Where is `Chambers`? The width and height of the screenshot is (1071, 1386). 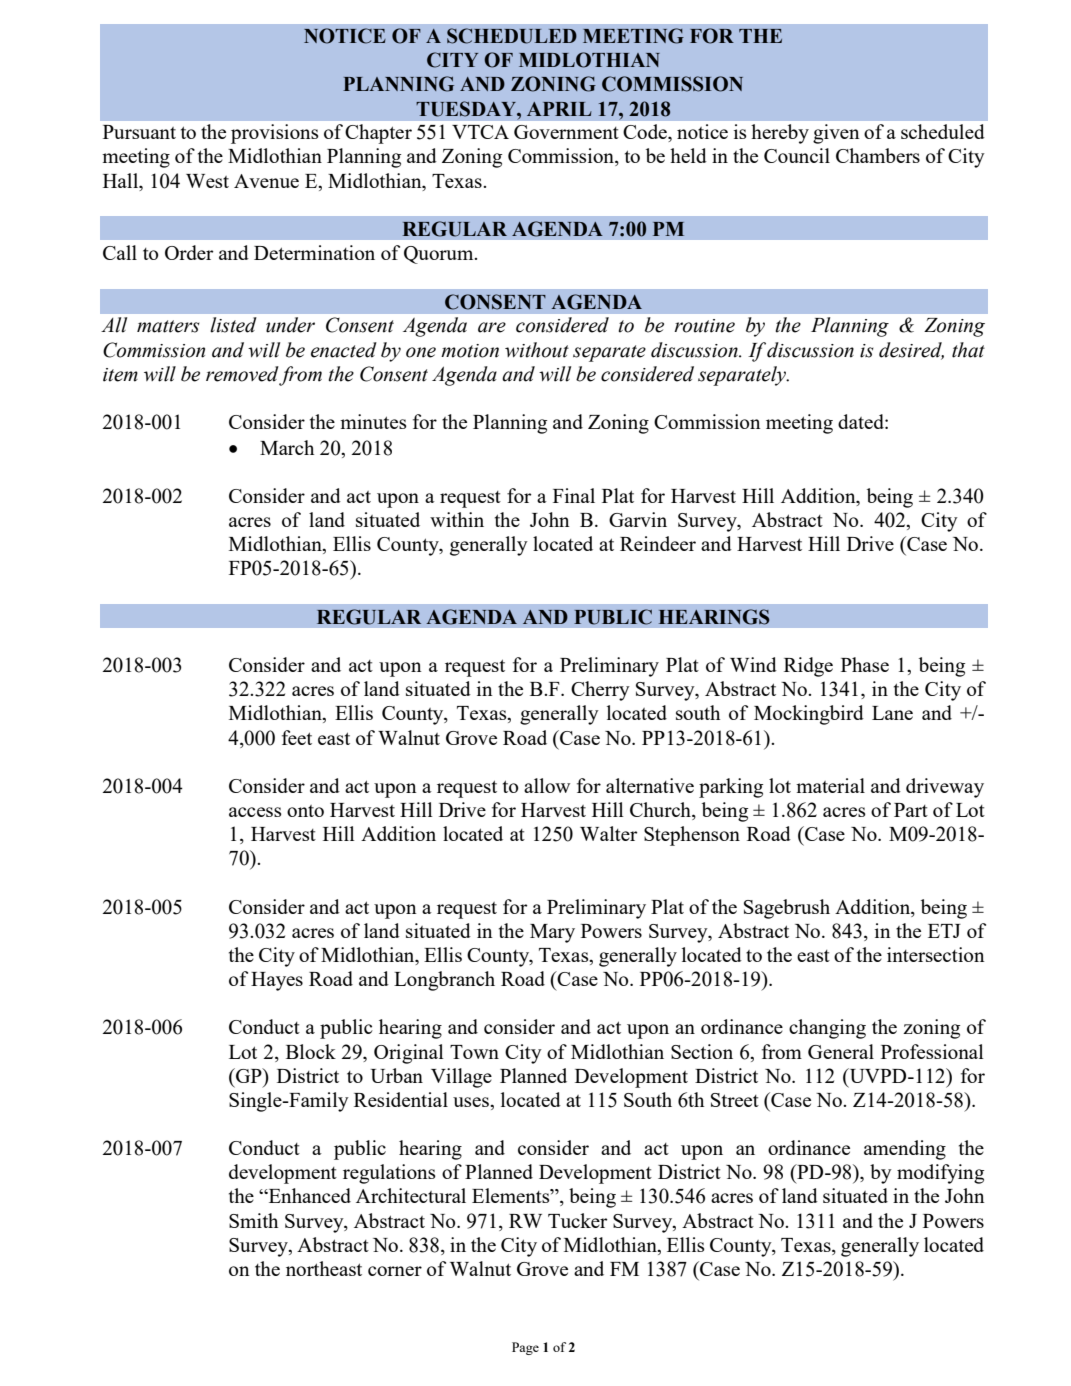
Chambers is located at coordinates (878, 155).
